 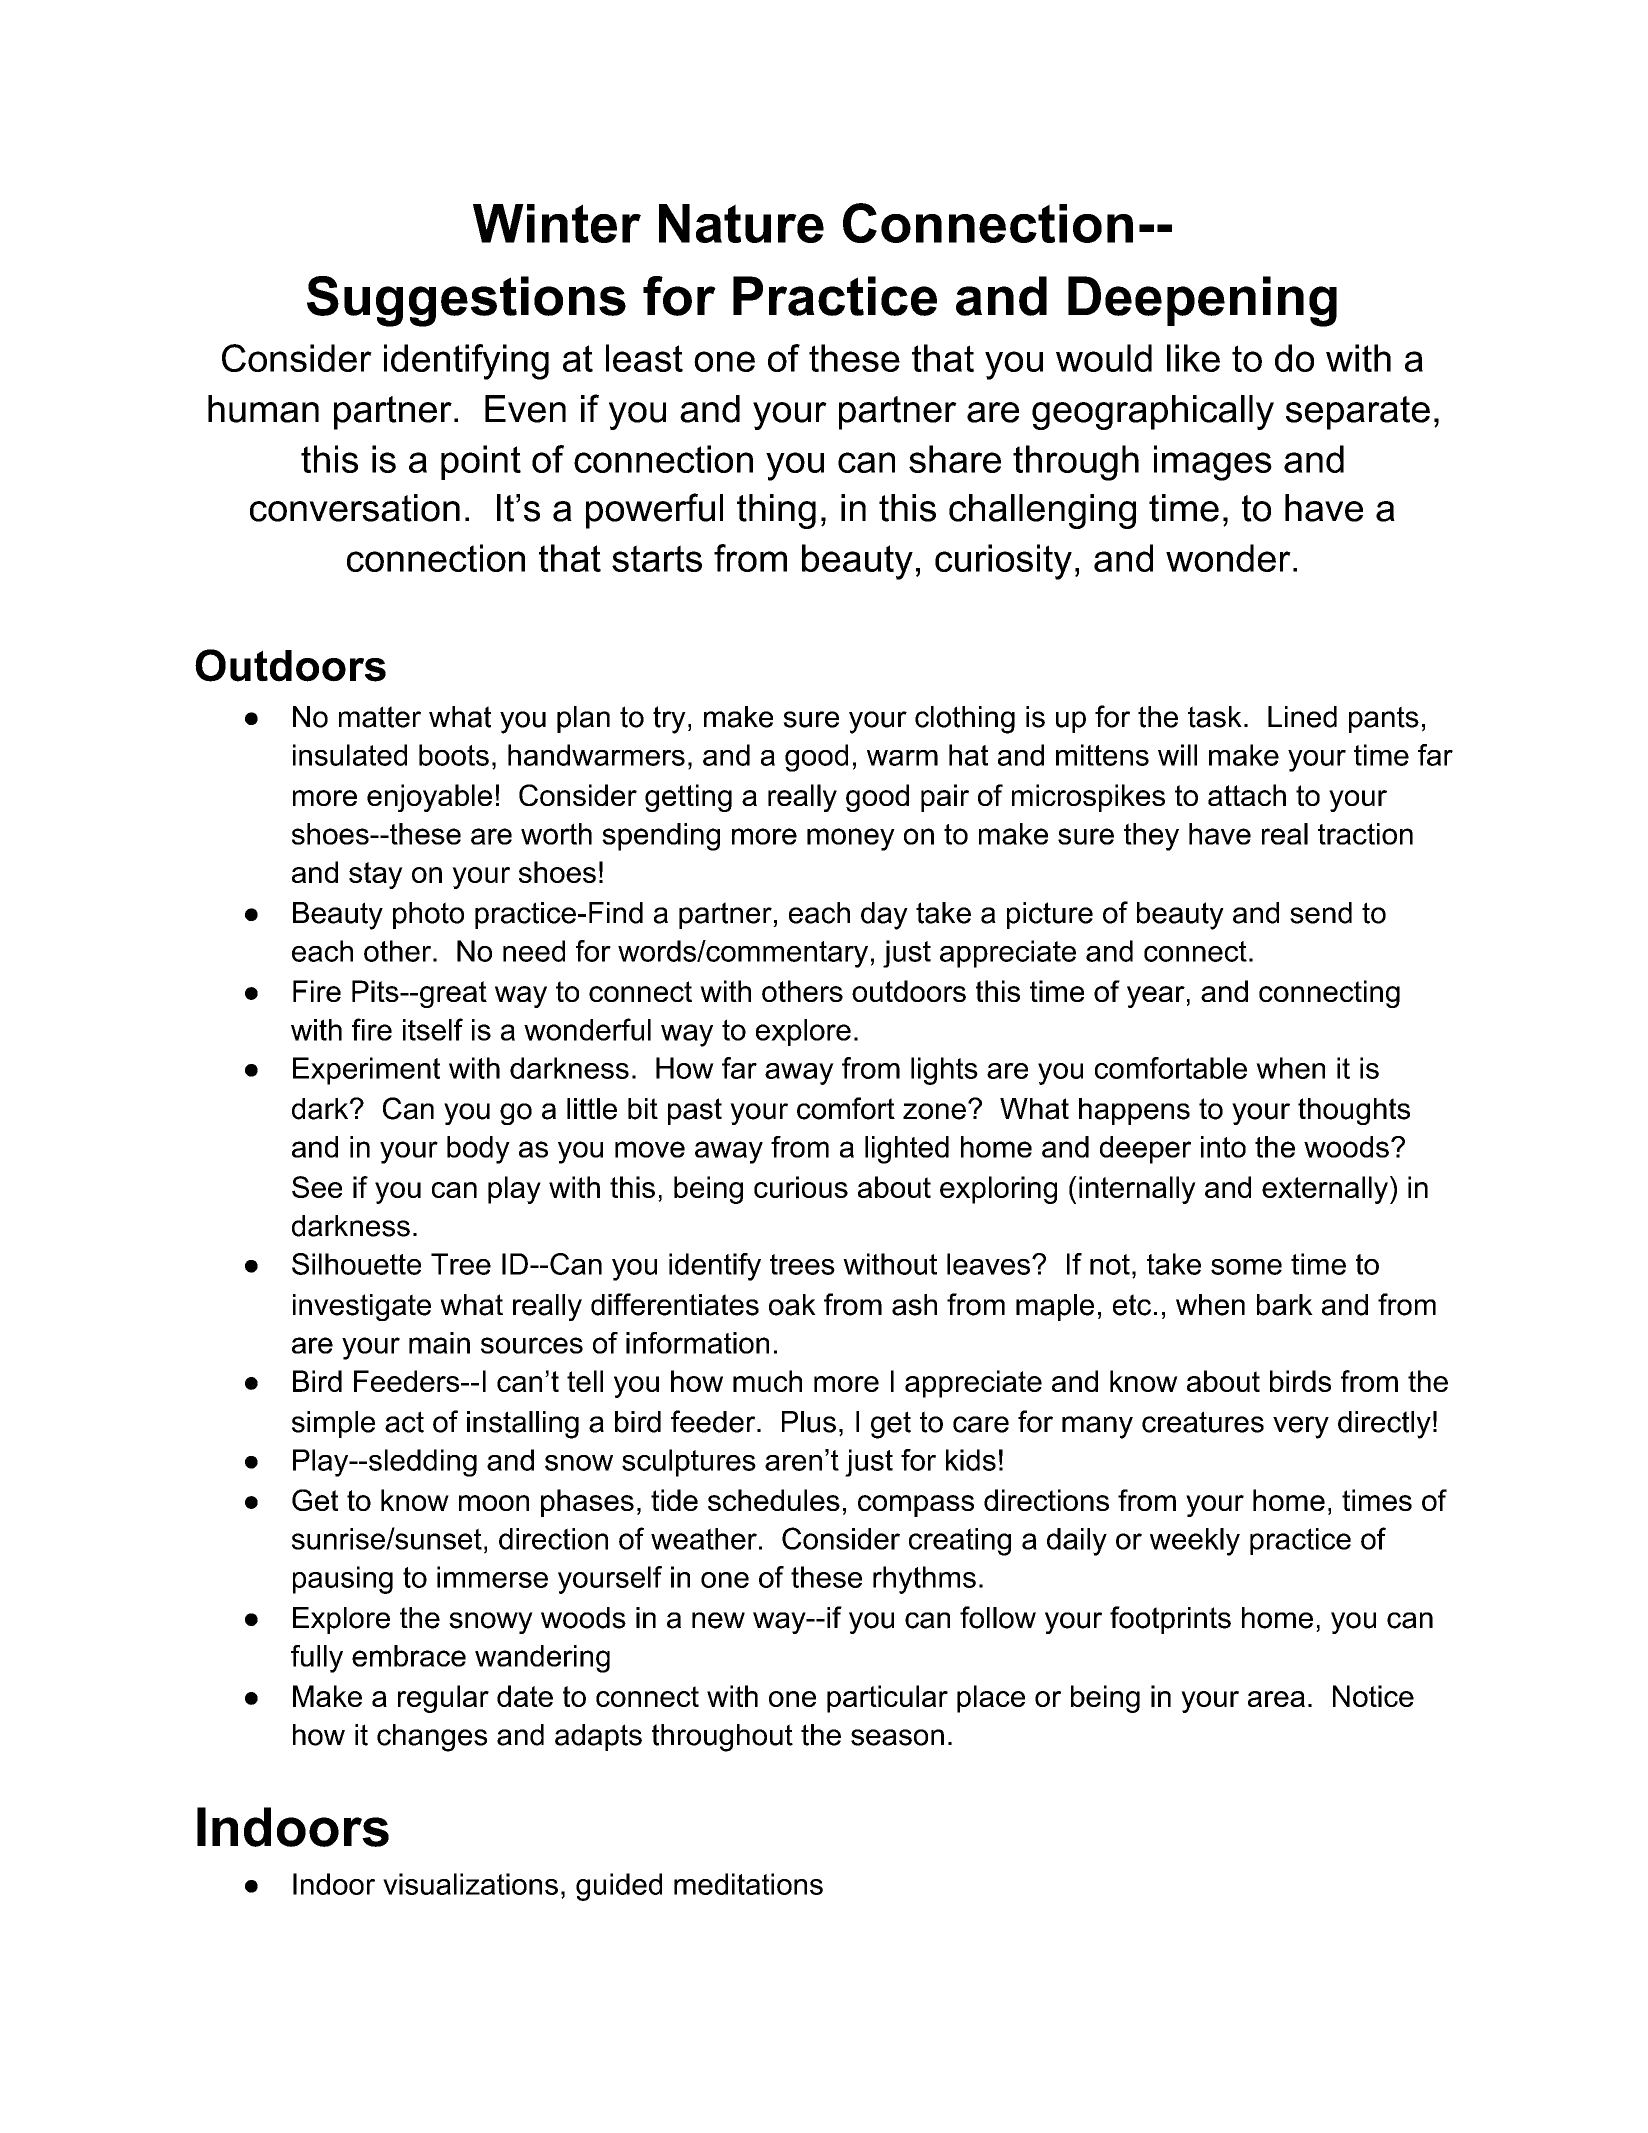 I want to click on Experiment, so click(x=366, y=1071).
